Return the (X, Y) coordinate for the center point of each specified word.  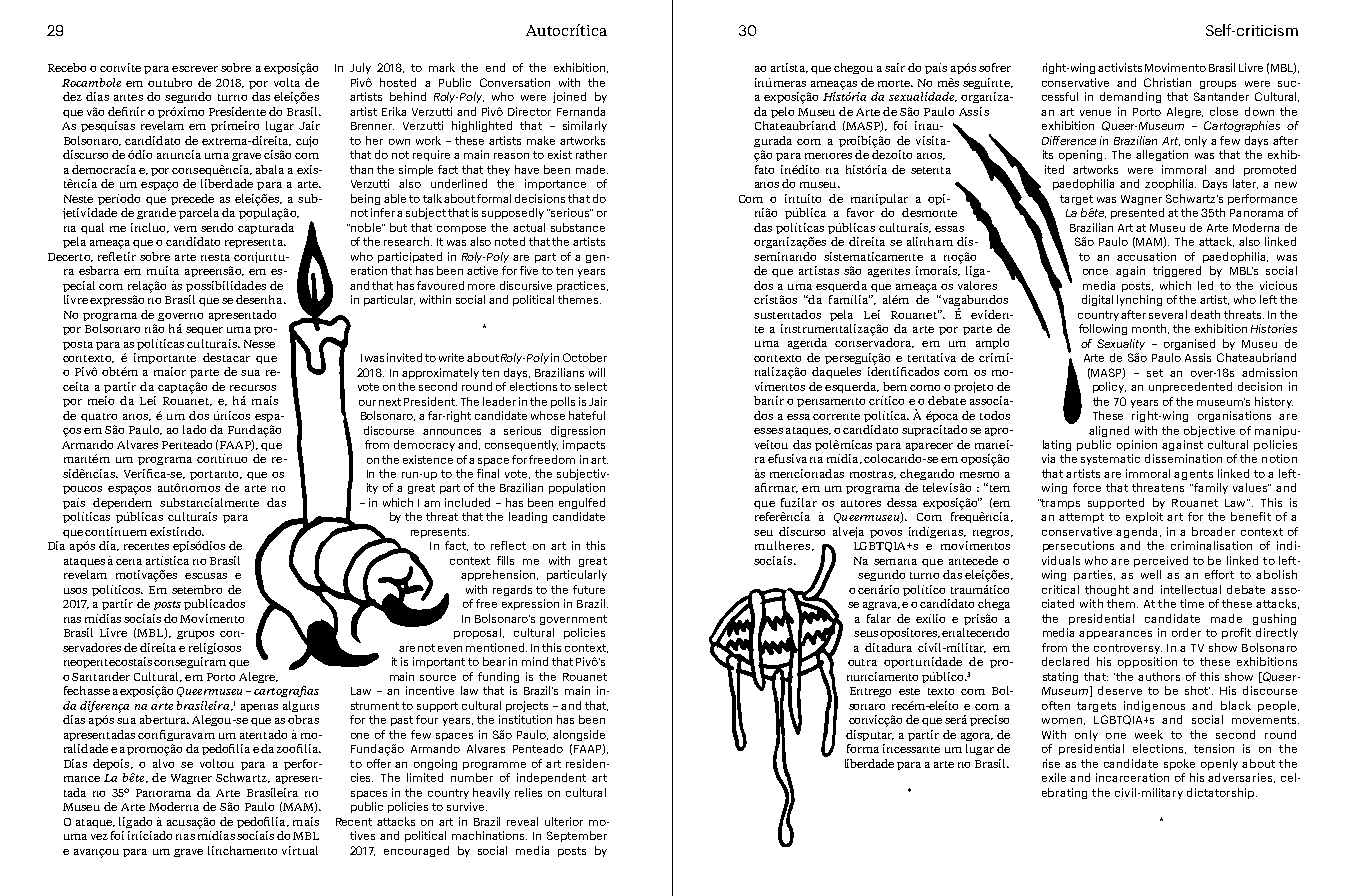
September (577, 836)
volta (287, 82)
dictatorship (1222, 793)
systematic (1110, 459)
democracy (424, 445)
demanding (1130, 97)
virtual (300, 850)
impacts (584, 445)
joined (569, 97)
